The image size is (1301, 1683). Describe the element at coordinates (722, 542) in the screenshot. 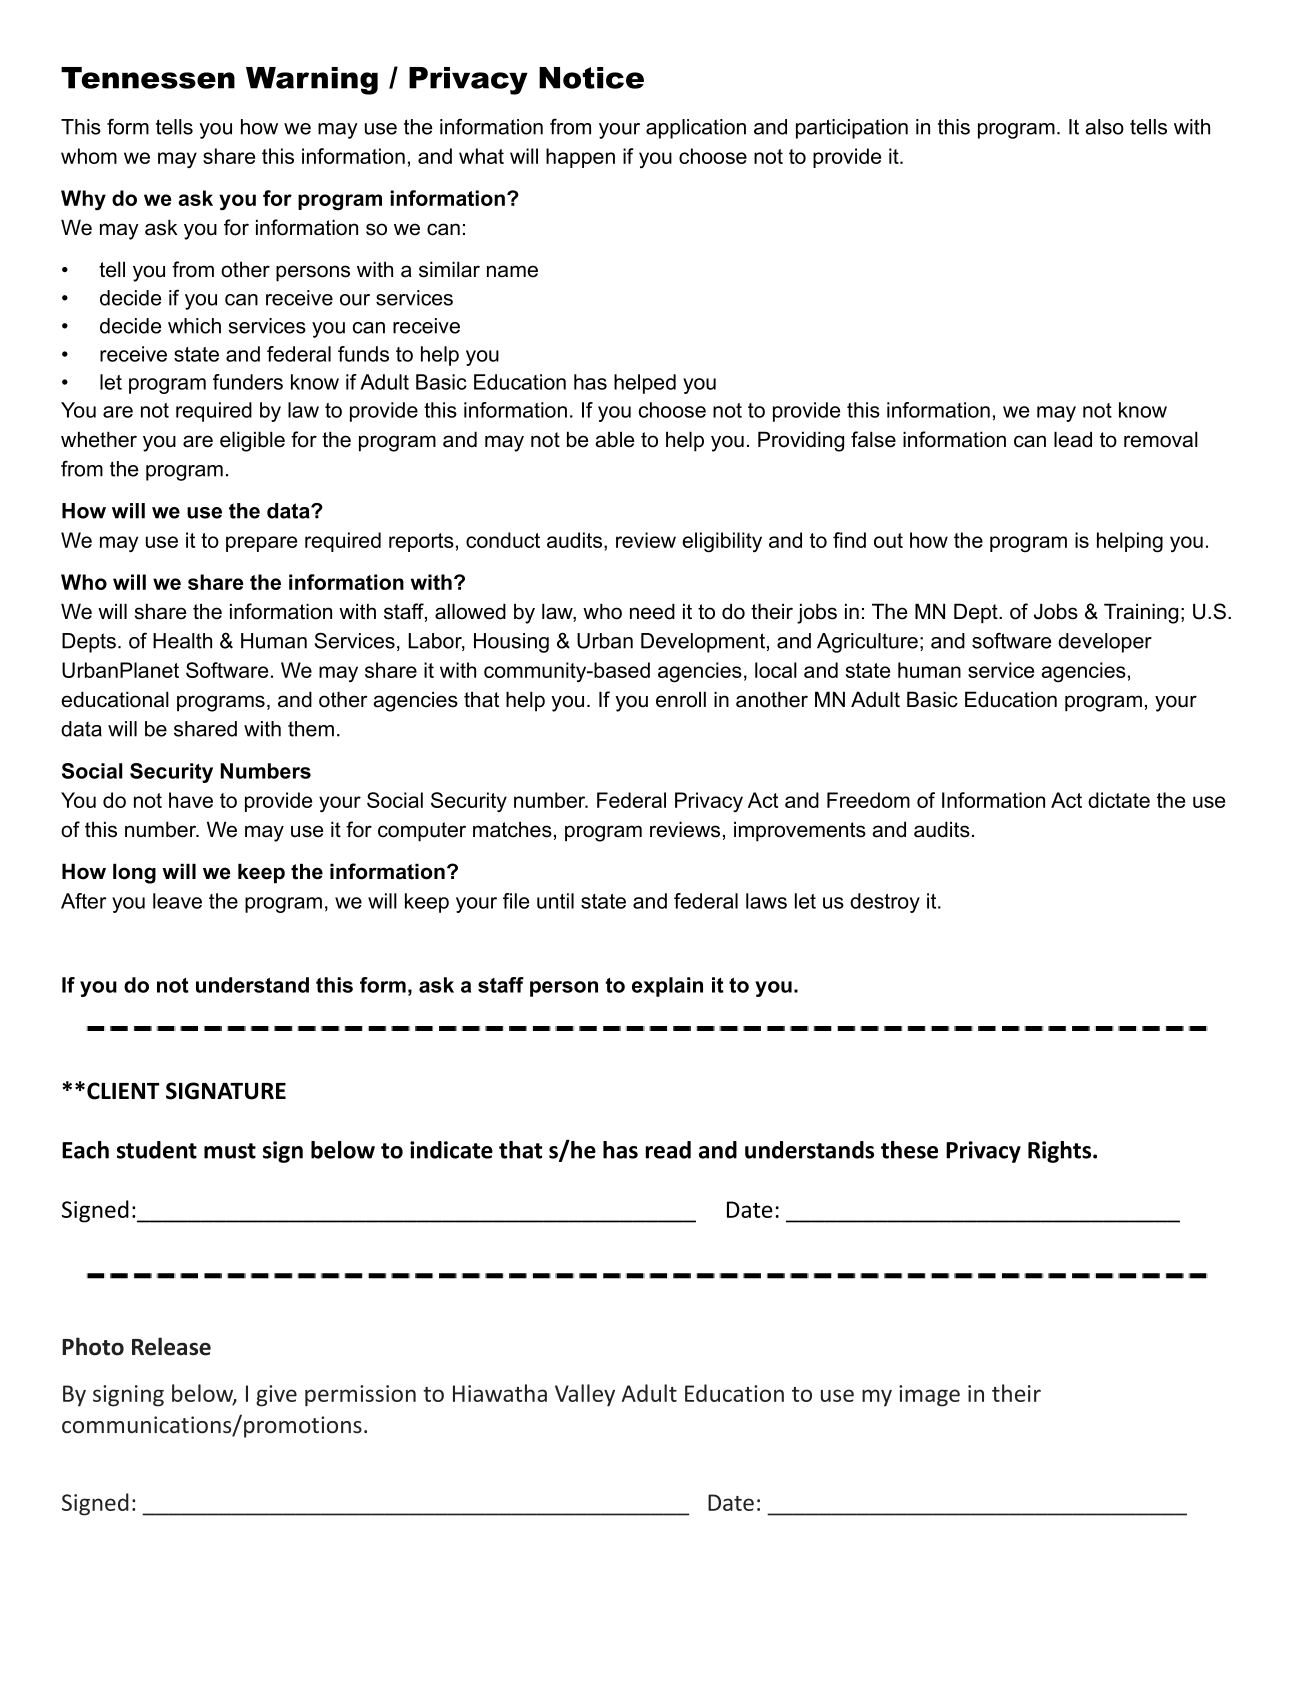

I see `eligibility` at that location.
